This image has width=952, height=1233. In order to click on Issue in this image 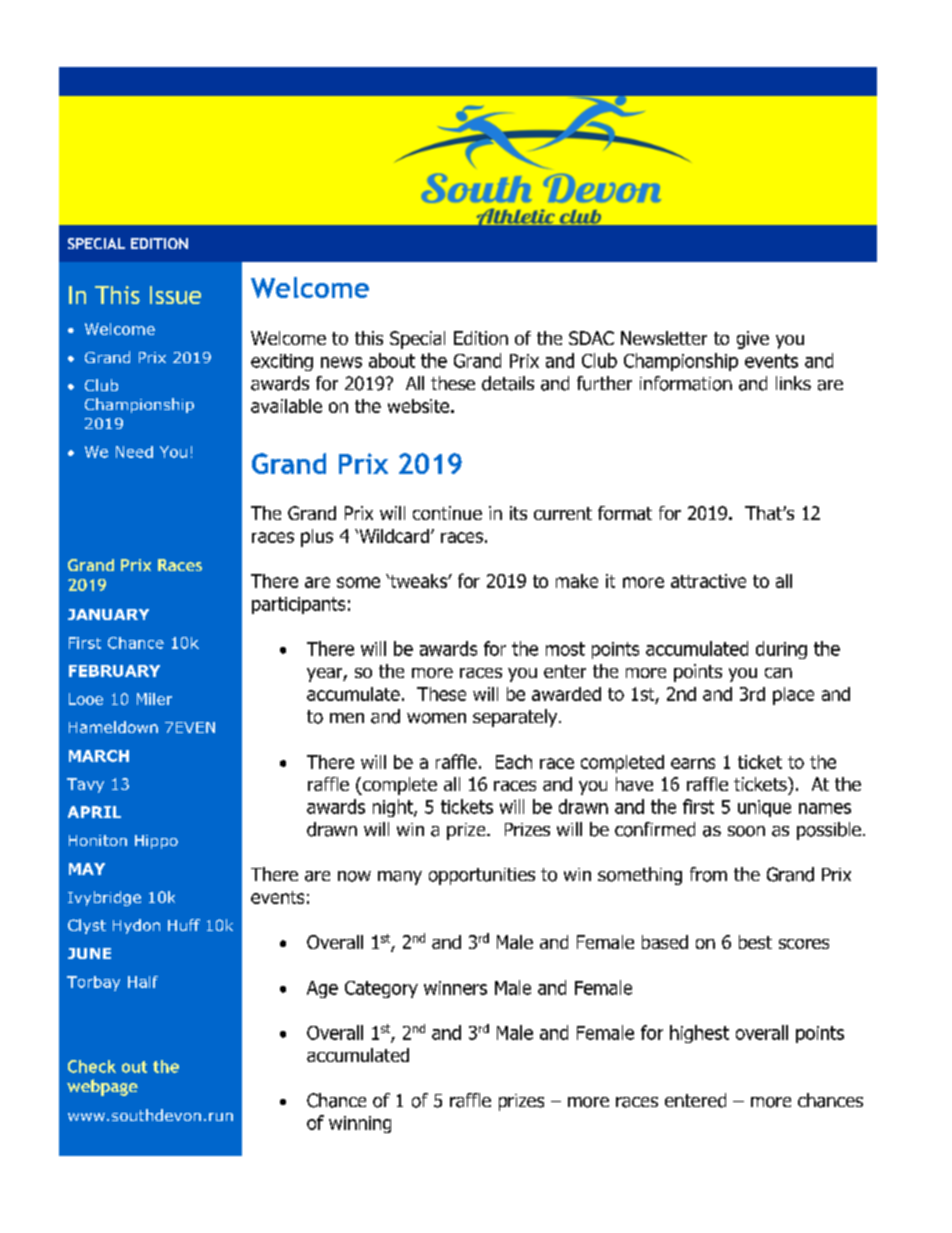, I will do `click(175, 295)`.
